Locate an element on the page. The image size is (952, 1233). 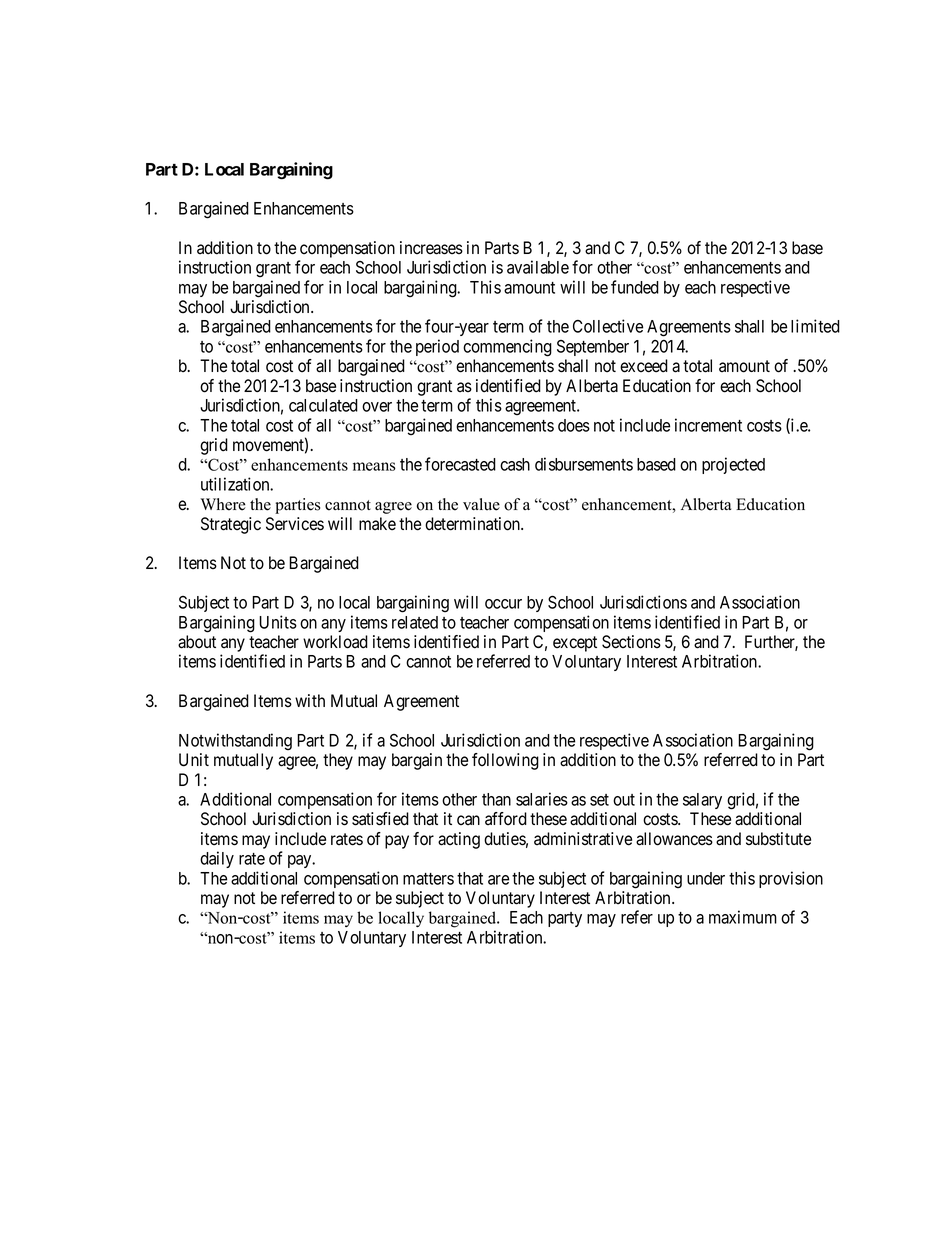
projected is located at coordinates (733, 465).
